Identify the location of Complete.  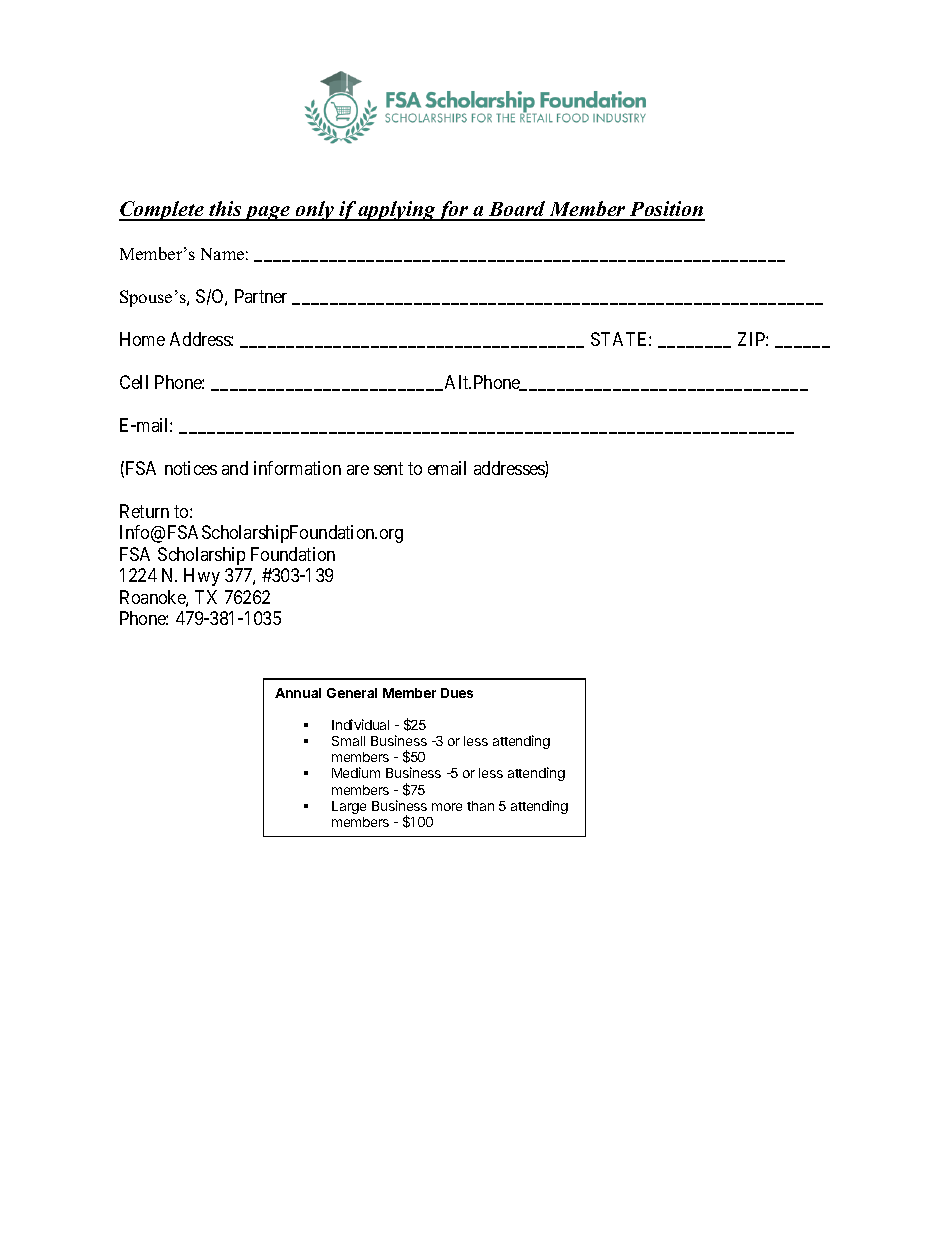
(162, 211).
